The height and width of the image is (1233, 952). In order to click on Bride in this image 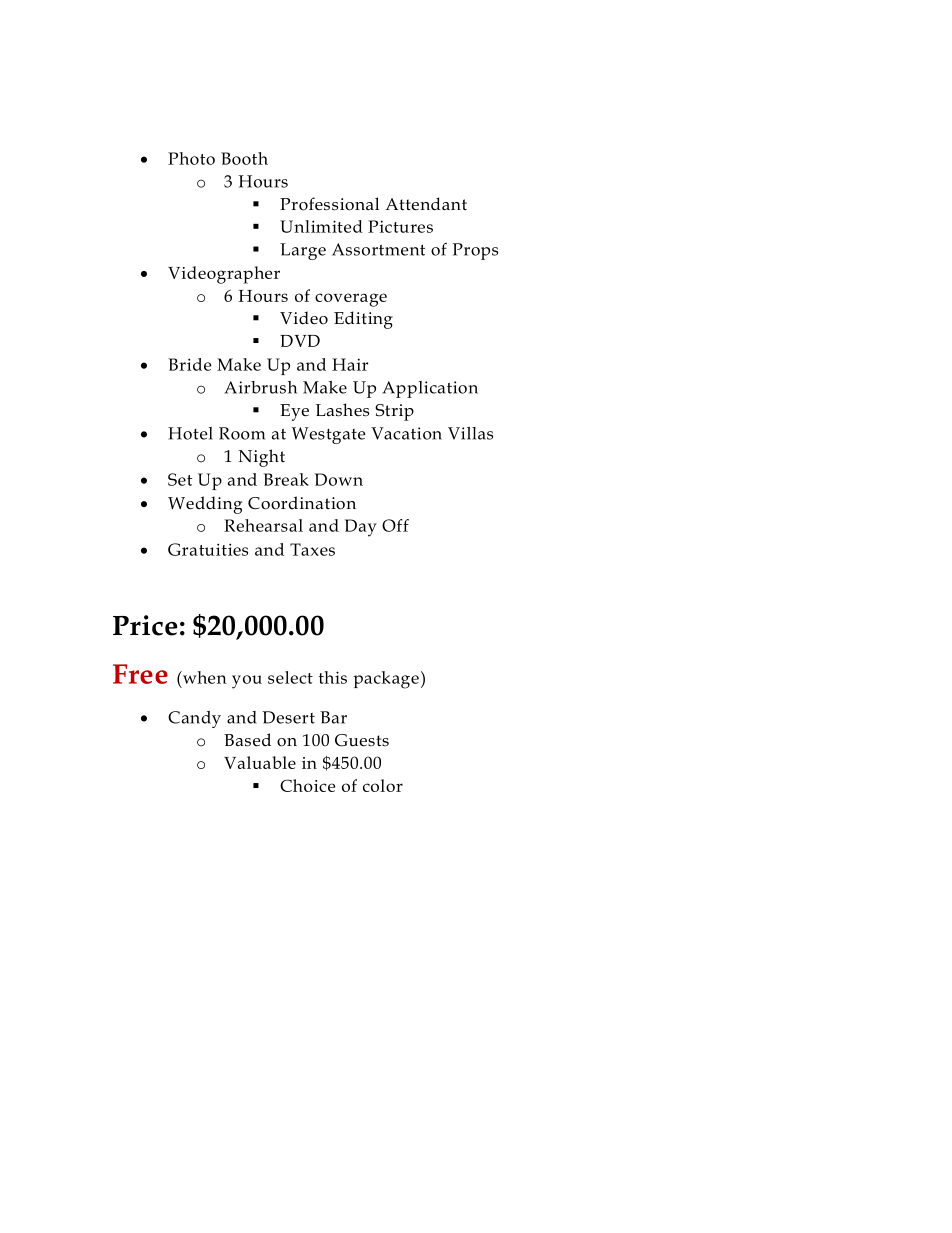, I will do `click(189, 364)`.
